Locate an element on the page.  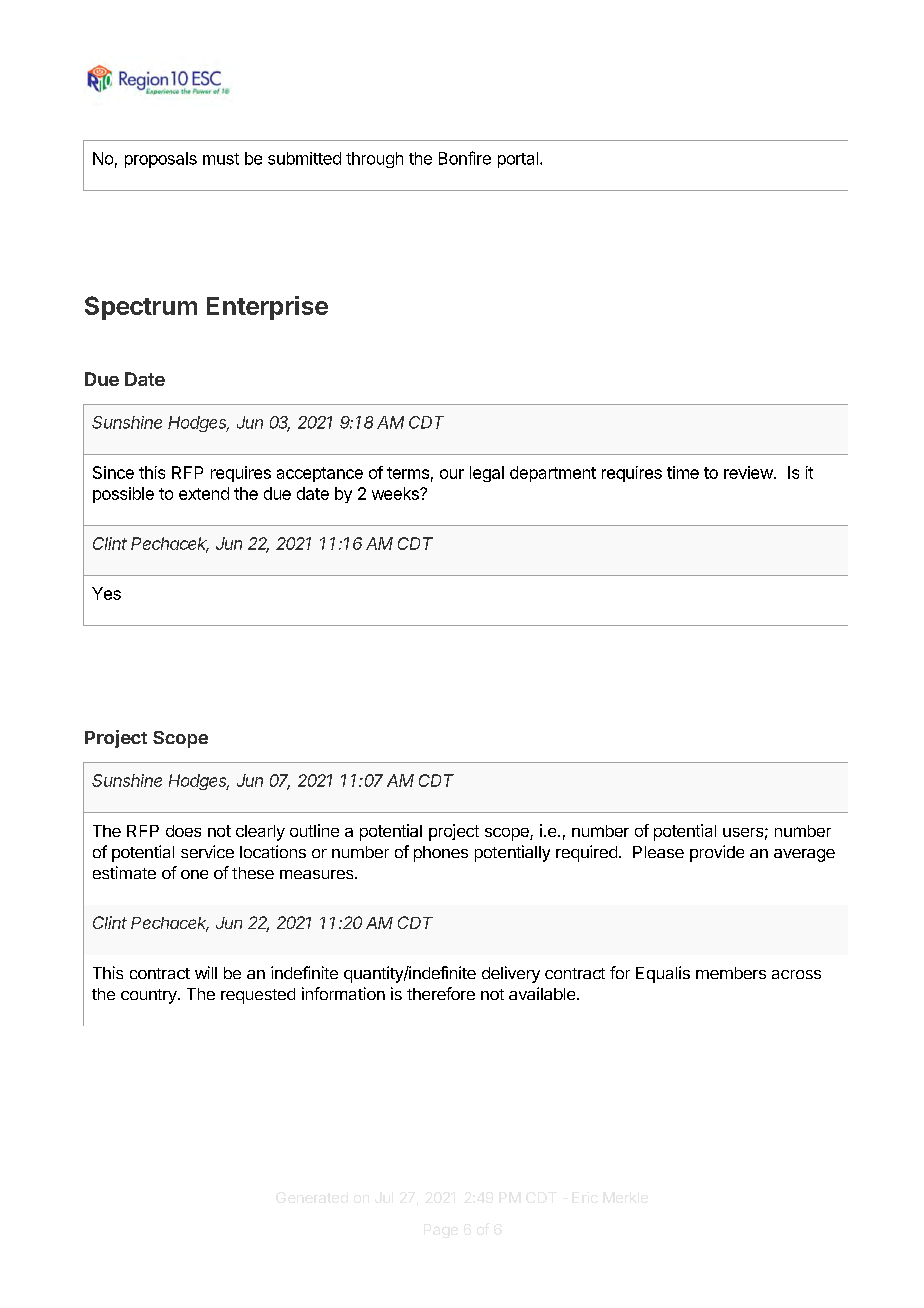
portal is located at coordinates (518, 160).
